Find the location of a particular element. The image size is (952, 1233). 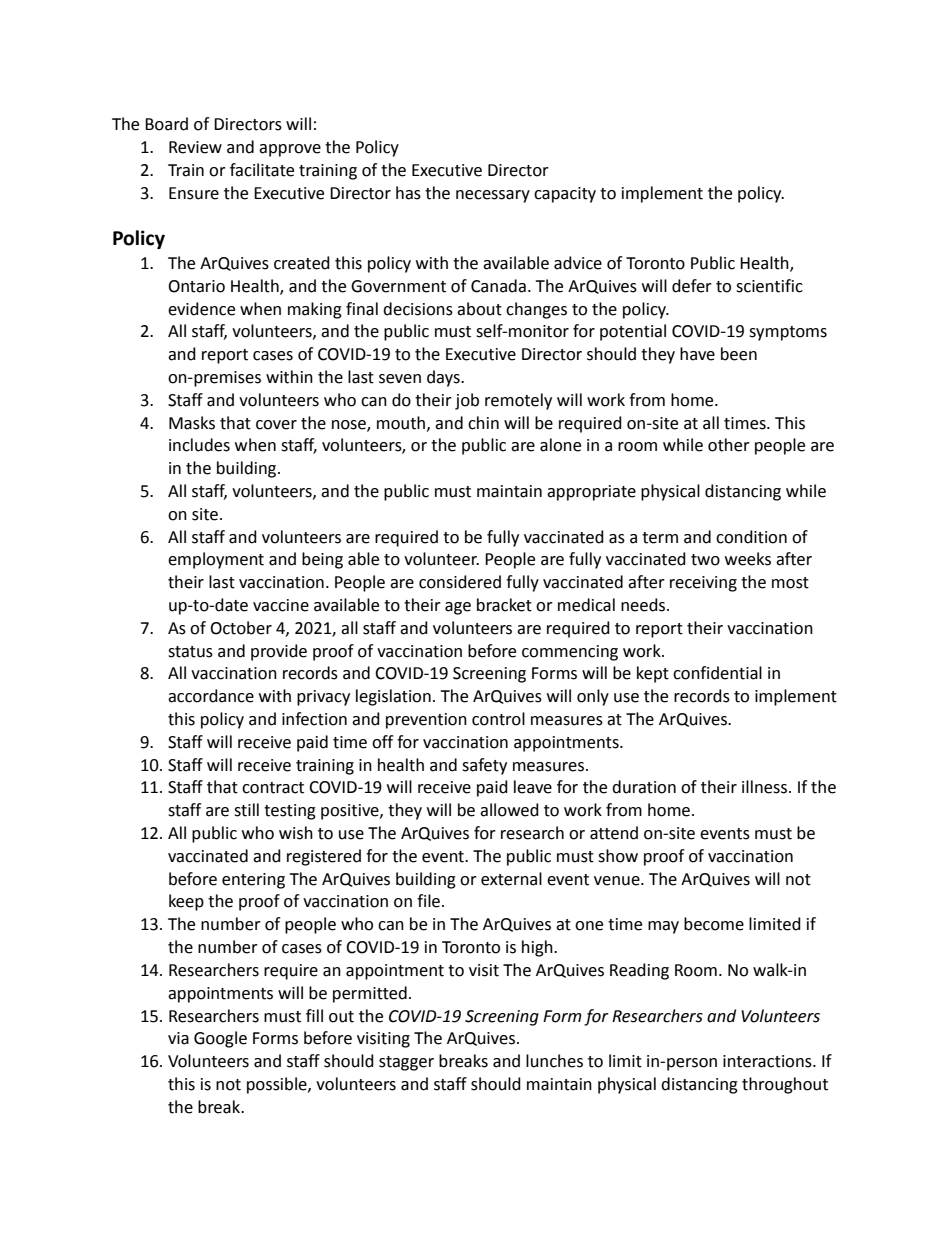

necessary is located at coordinates (493, 196).
